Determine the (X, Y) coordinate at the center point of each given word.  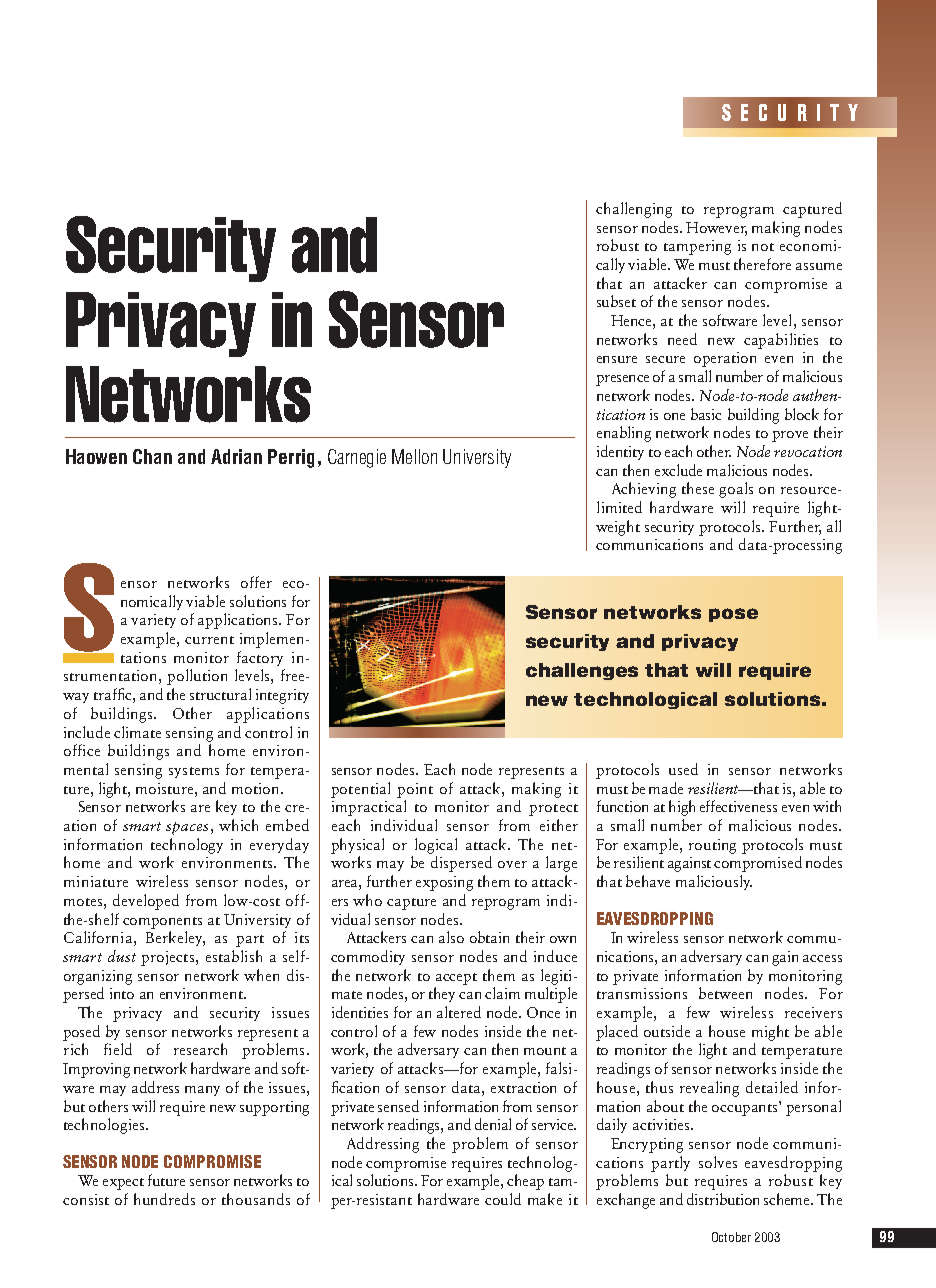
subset (616, 301)
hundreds (164, 1199)
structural (220, 694)
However (716, 228)
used (683, 769)
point (415, 790)
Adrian (236, 456)
